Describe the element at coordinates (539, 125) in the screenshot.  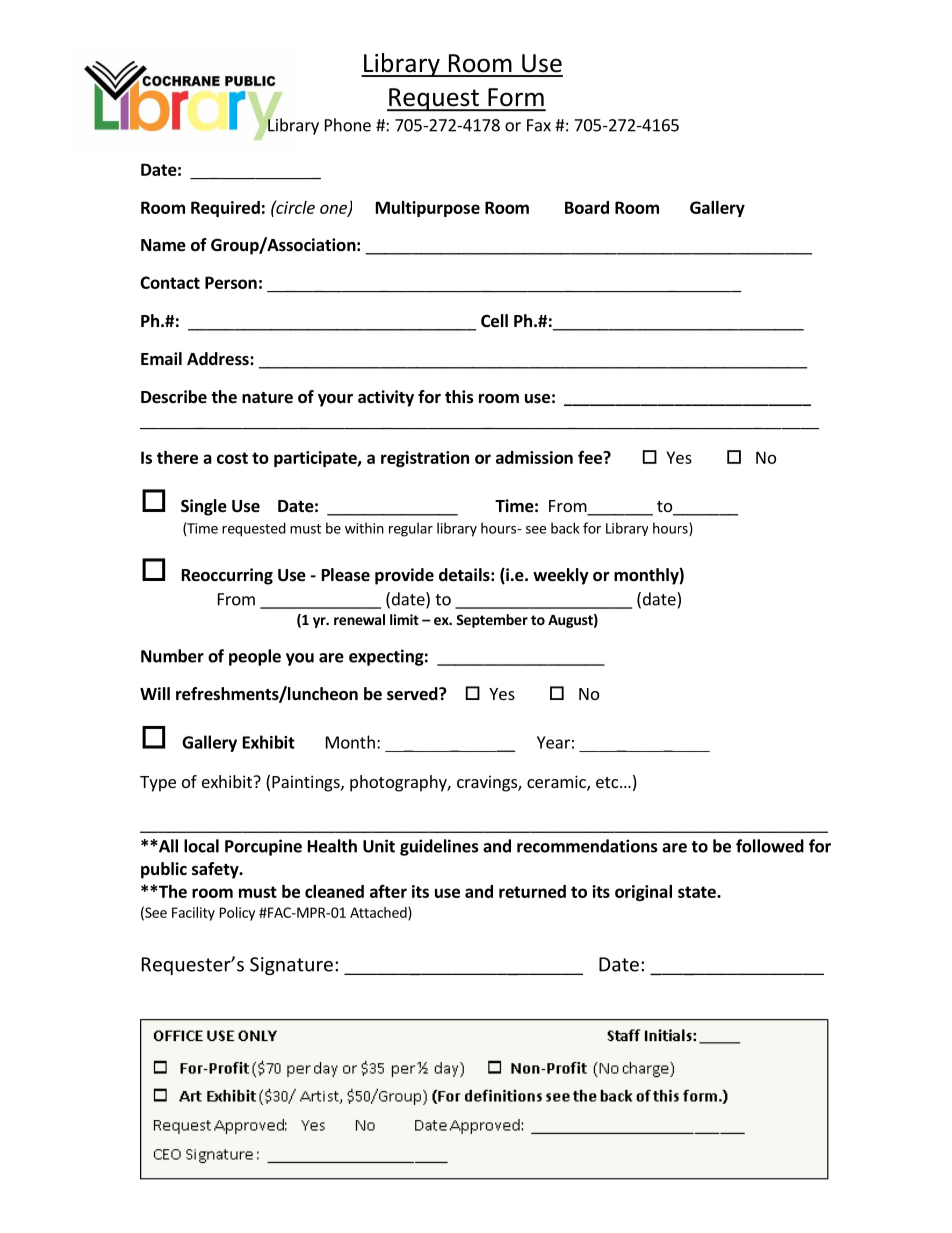
I see `Fax` at that location.
